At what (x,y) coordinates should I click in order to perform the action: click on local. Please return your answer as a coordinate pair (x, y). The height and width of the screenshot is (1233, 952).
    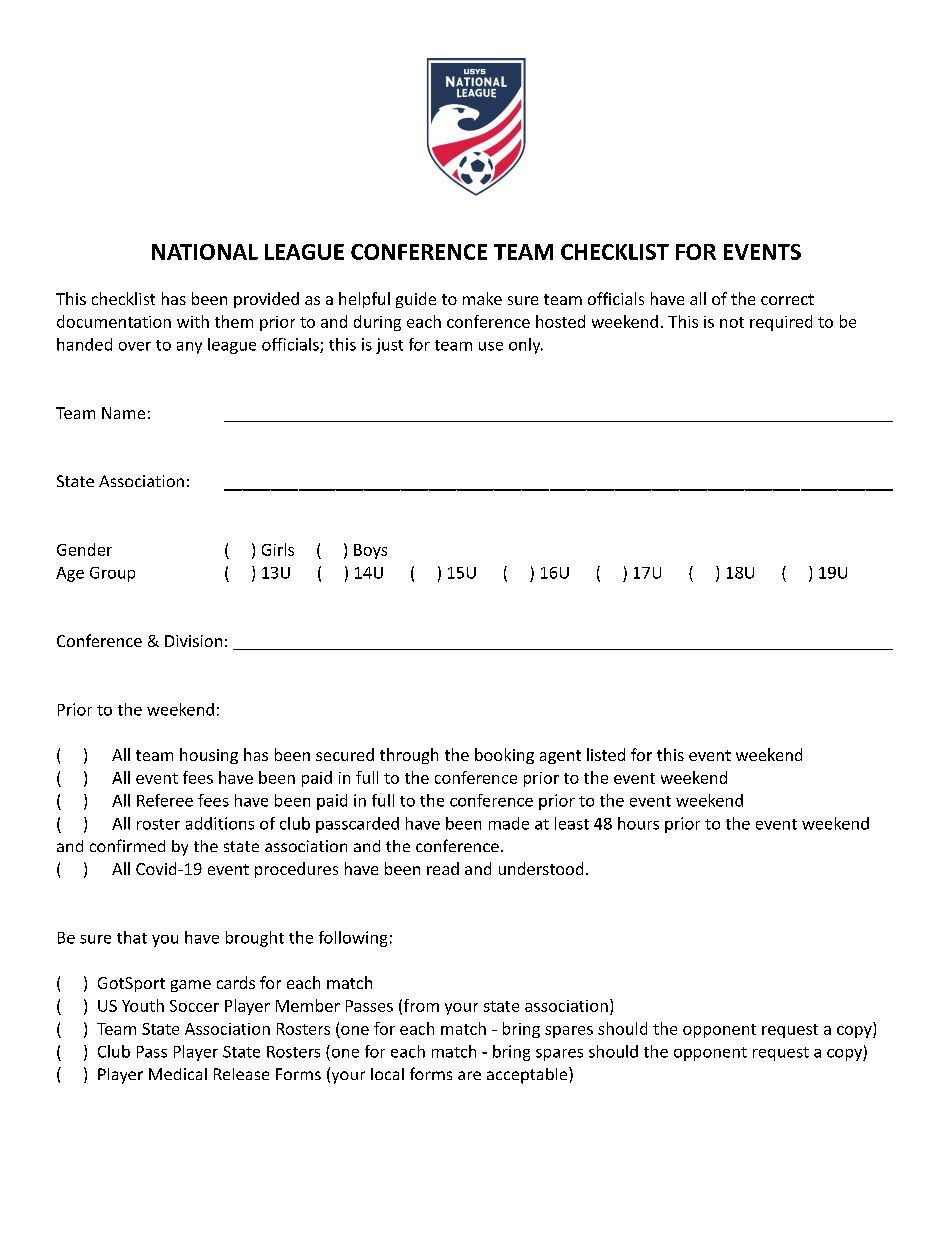
    Looking at the image, I should click on (387, 1074).
